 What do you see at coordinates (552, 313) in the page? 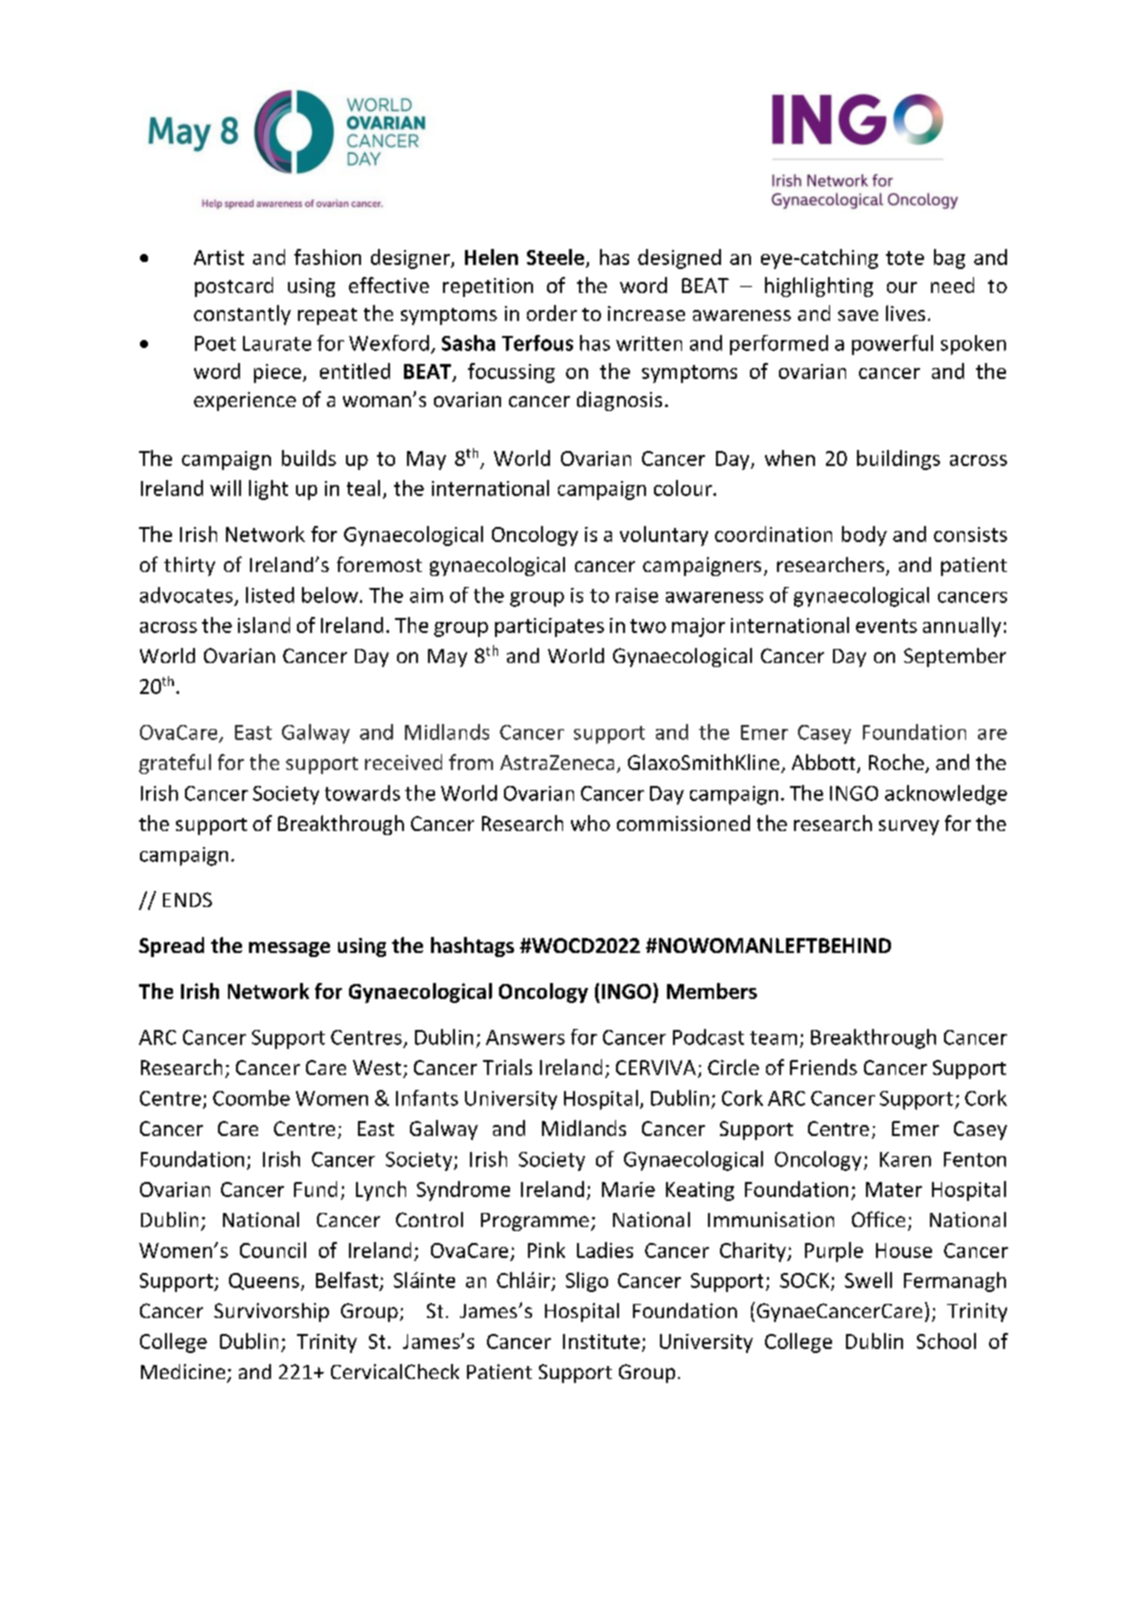
I see `order` at bounding box center [552, 313].
